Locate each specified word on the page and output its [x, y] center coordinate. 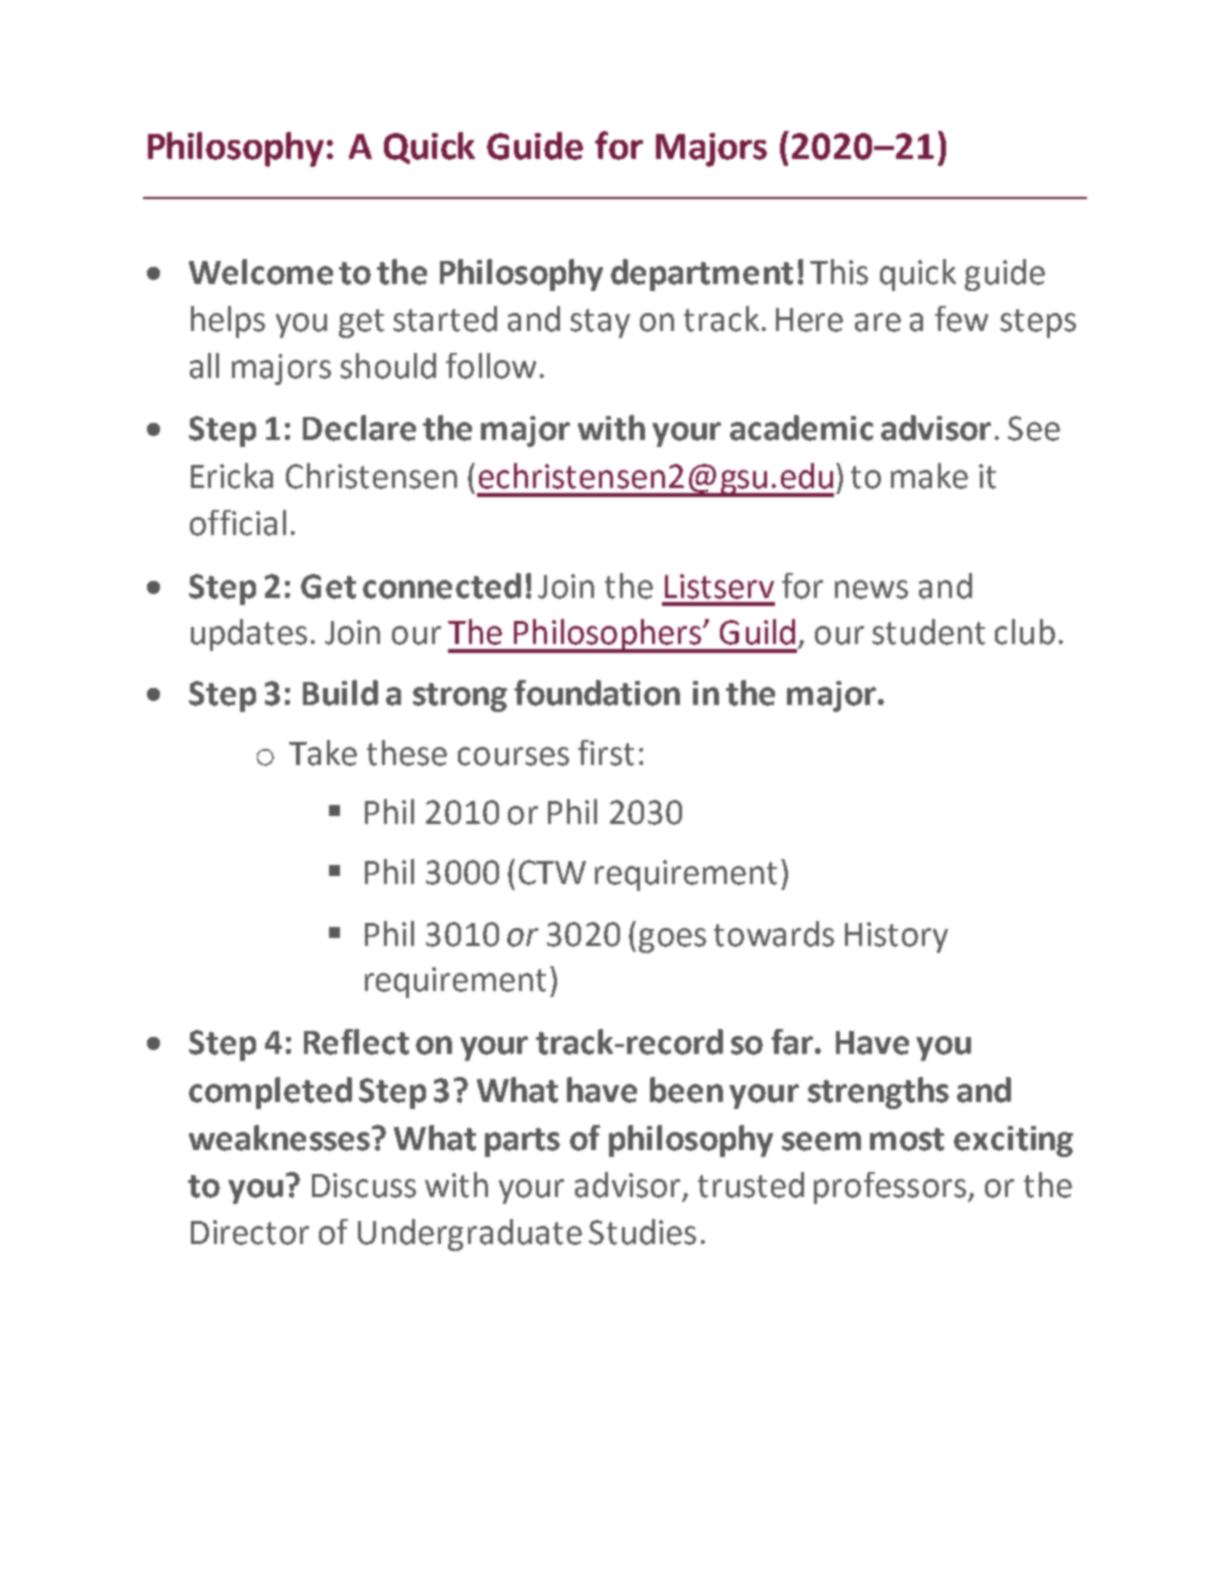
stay [600, 323]
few [961, 319]
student [928, 632]
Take [323, 753]
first [606, 753]
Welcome [261, 272]
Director [250, 1232]
